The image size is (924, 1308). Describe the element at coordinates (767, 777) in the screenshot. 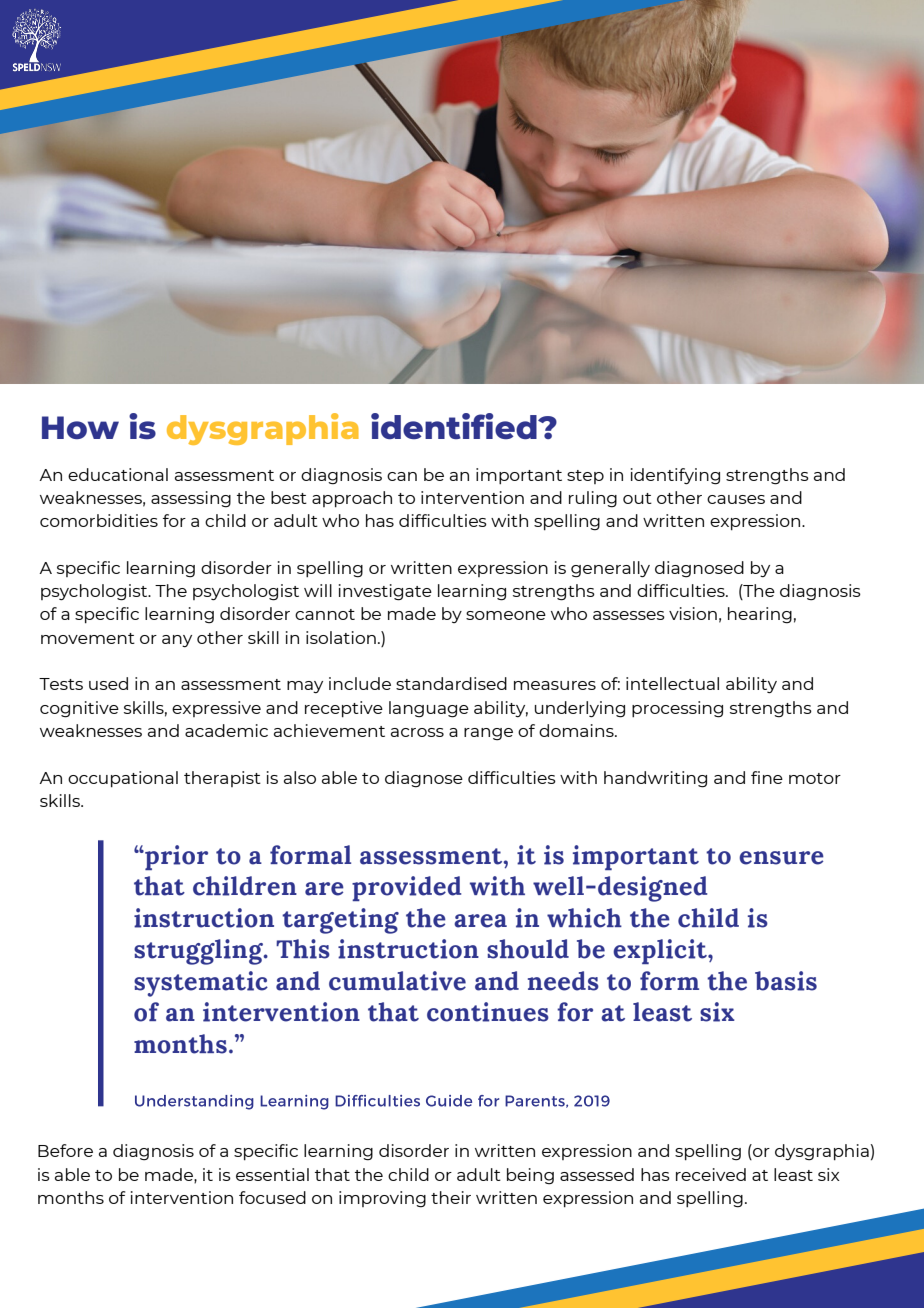

I see `fine` at that location.
